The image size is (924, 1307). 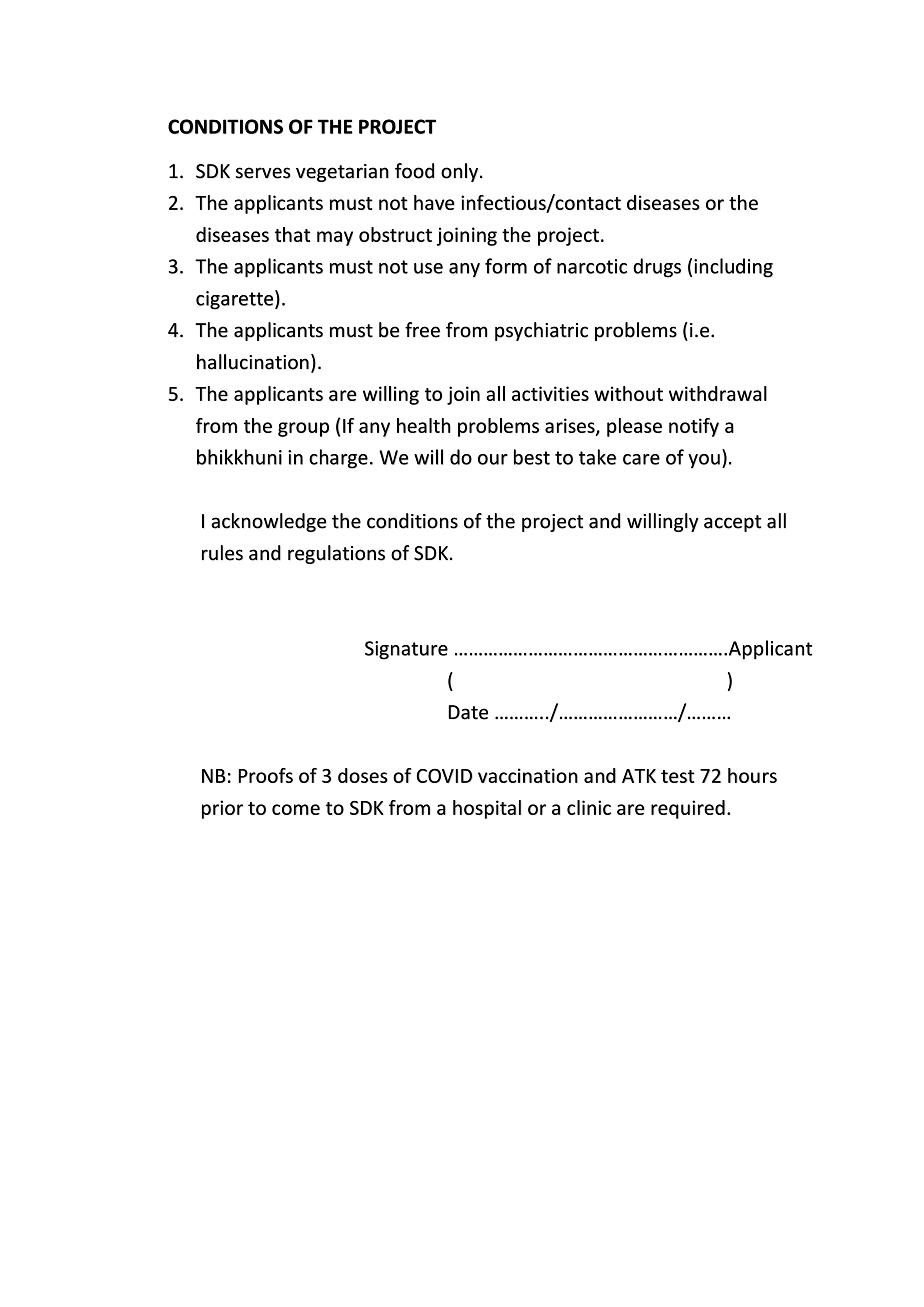 What do you see at coordinates (263, 173) in the page?
I see `serves` at bounding box center [263, 173].
